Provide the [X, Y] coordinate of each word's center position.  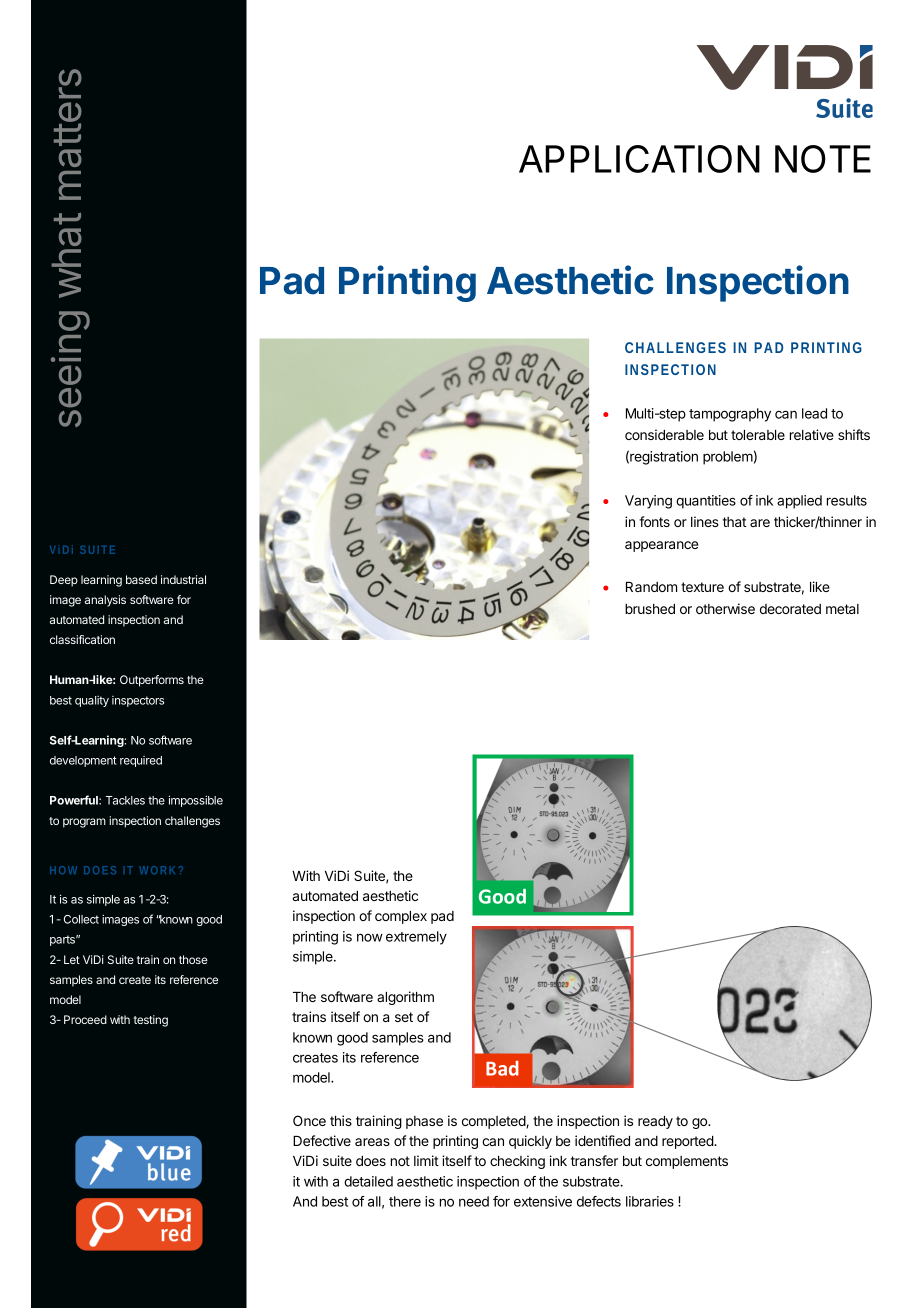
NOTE [823, 159]
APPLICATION [639, 159]
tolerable [758, 435]
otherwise [725, 608]
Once [309, 1120]
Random [651, 587]
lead [814, 413]
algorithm [405, 998]
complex [401, 917]
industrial [183, 579]
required [141, 761]
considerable [664, 434]
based [141, 579]
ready [655, 1122]
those [193, 959]
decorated [790, 609]
